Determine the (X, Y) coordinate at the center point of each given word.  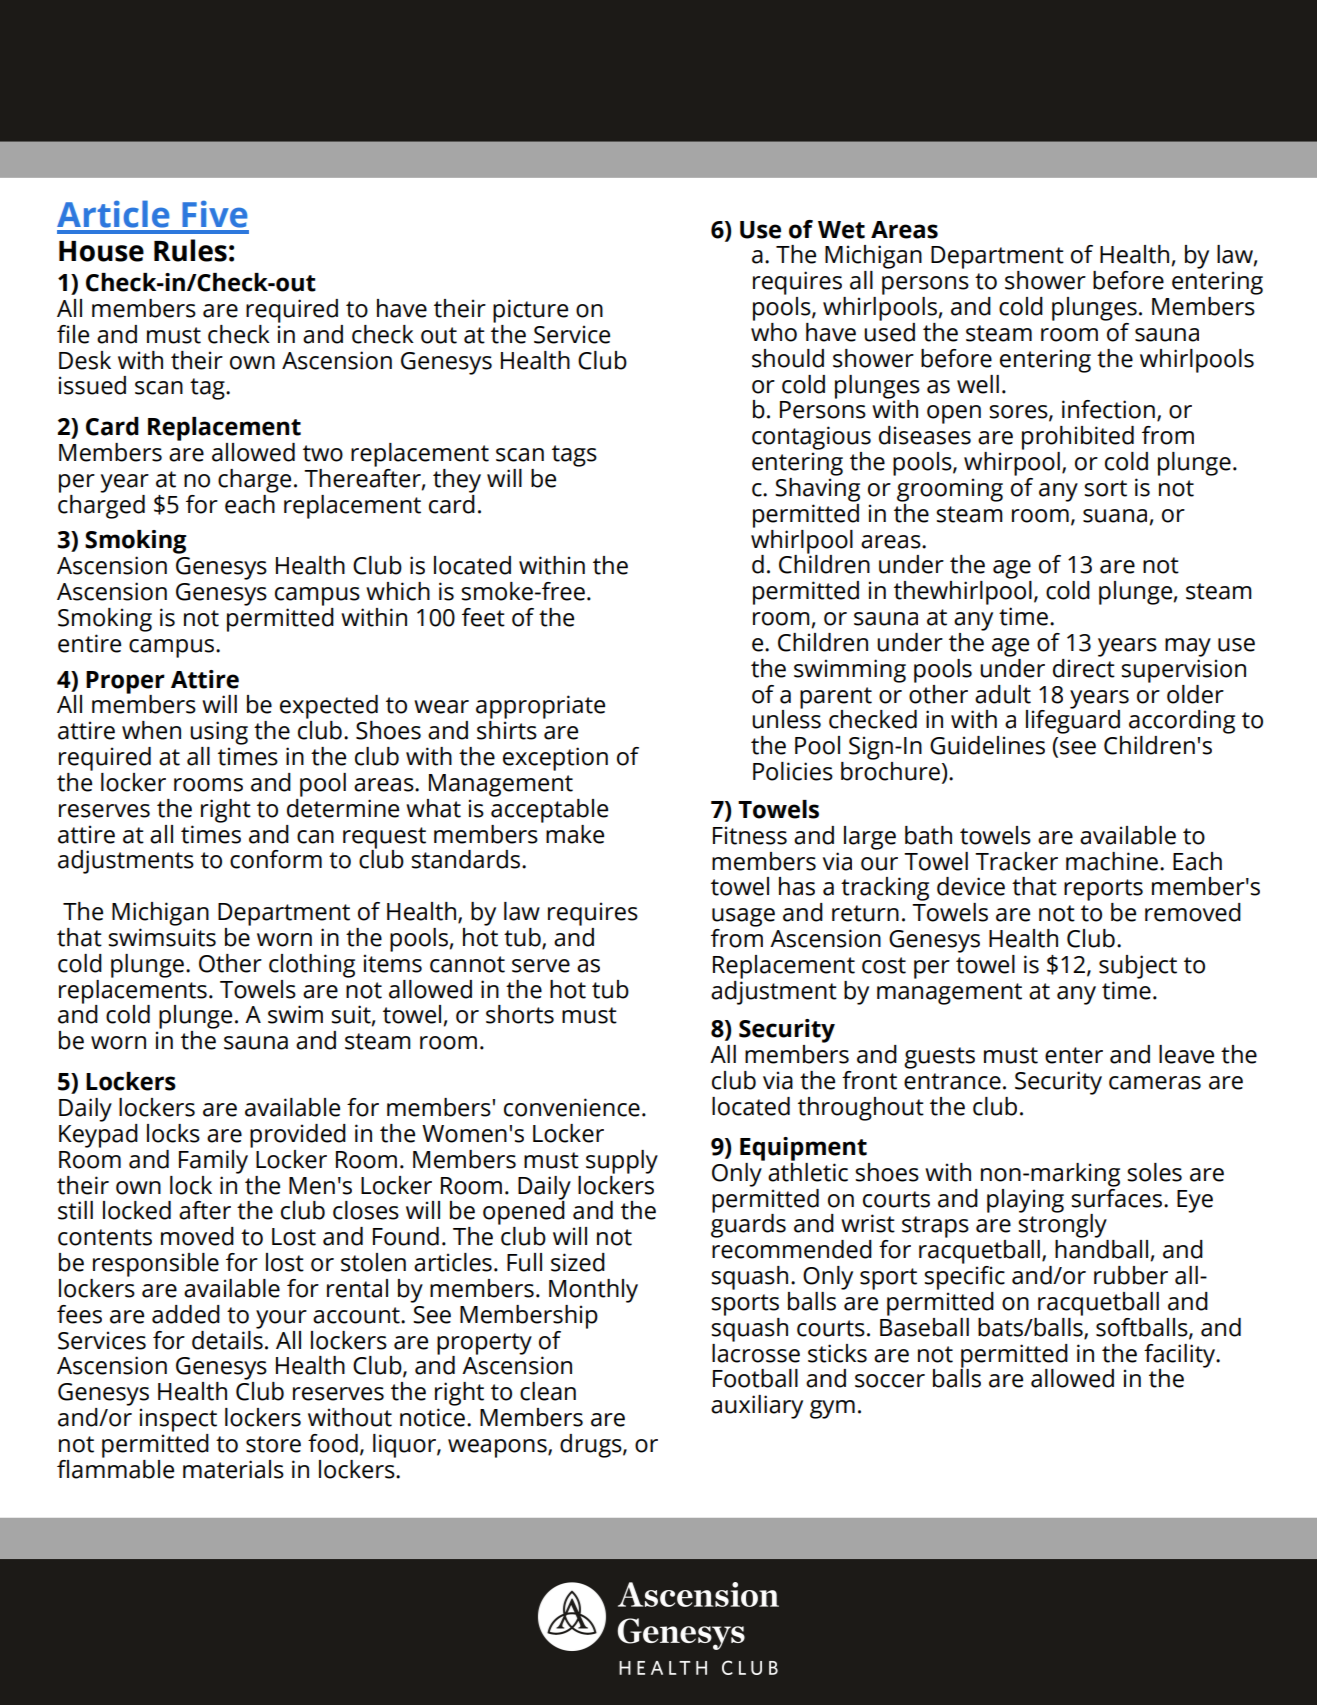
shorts (520, 1014)
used (889, 331)
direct (1084, 667)
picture (530, 311)
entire (89, 643)
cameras (1155, 1083)
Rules (190, 250)
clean (548, 1391)
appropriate (540, 707)
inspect (178, 1420)
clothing (312, 966)
